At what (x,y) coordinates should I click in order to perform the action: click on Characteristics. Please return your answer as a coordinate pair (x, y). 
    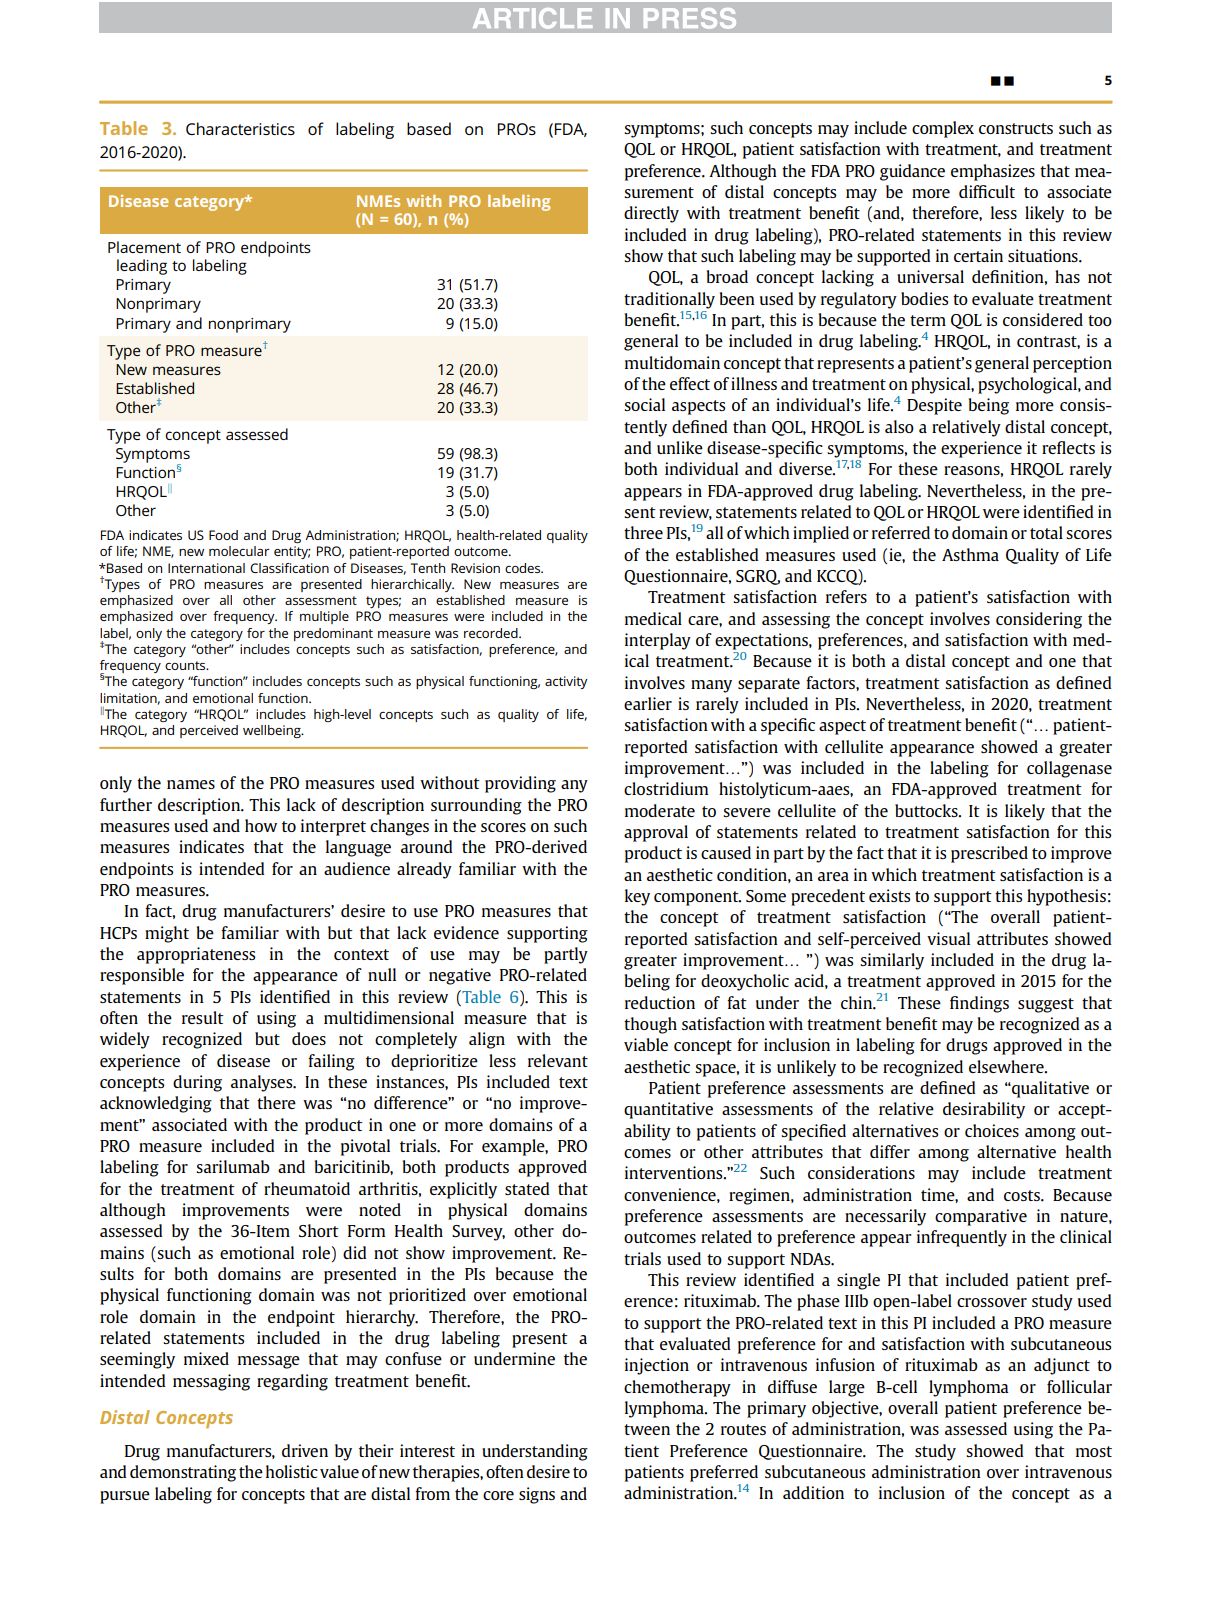
    Looking at the image, I should click on (240, 128).
